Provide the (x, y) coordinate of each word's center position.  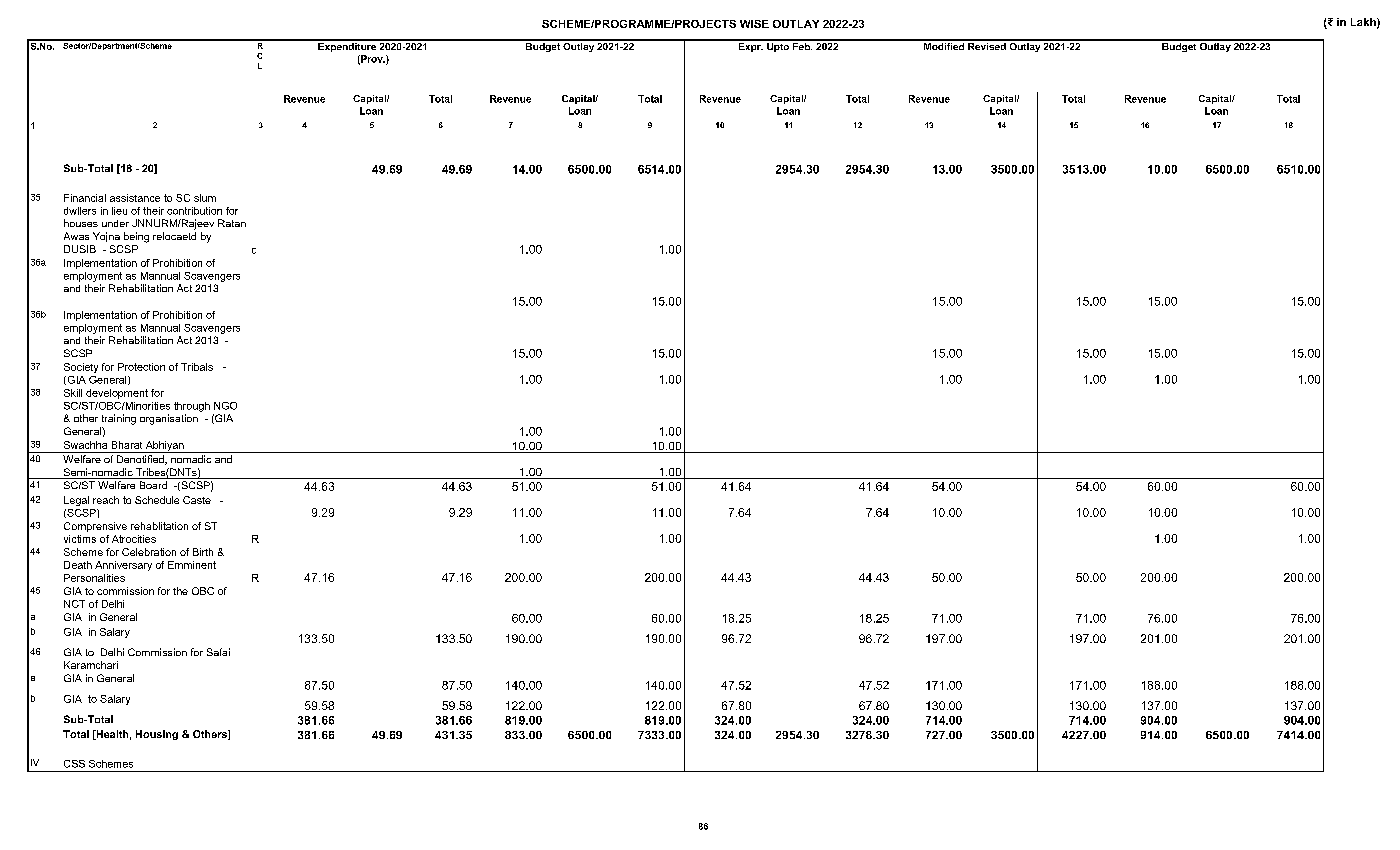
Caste (197, 500)
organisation (169, 419)
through (192, 407)
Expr (749, 46)
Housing (157, 735)
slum (205, 198)
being (136, 237)
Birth (203, 552)
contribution (194, 211)
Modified (944, 45)
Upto (778, 46)
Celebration (149, 552)
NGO (225, 406)
